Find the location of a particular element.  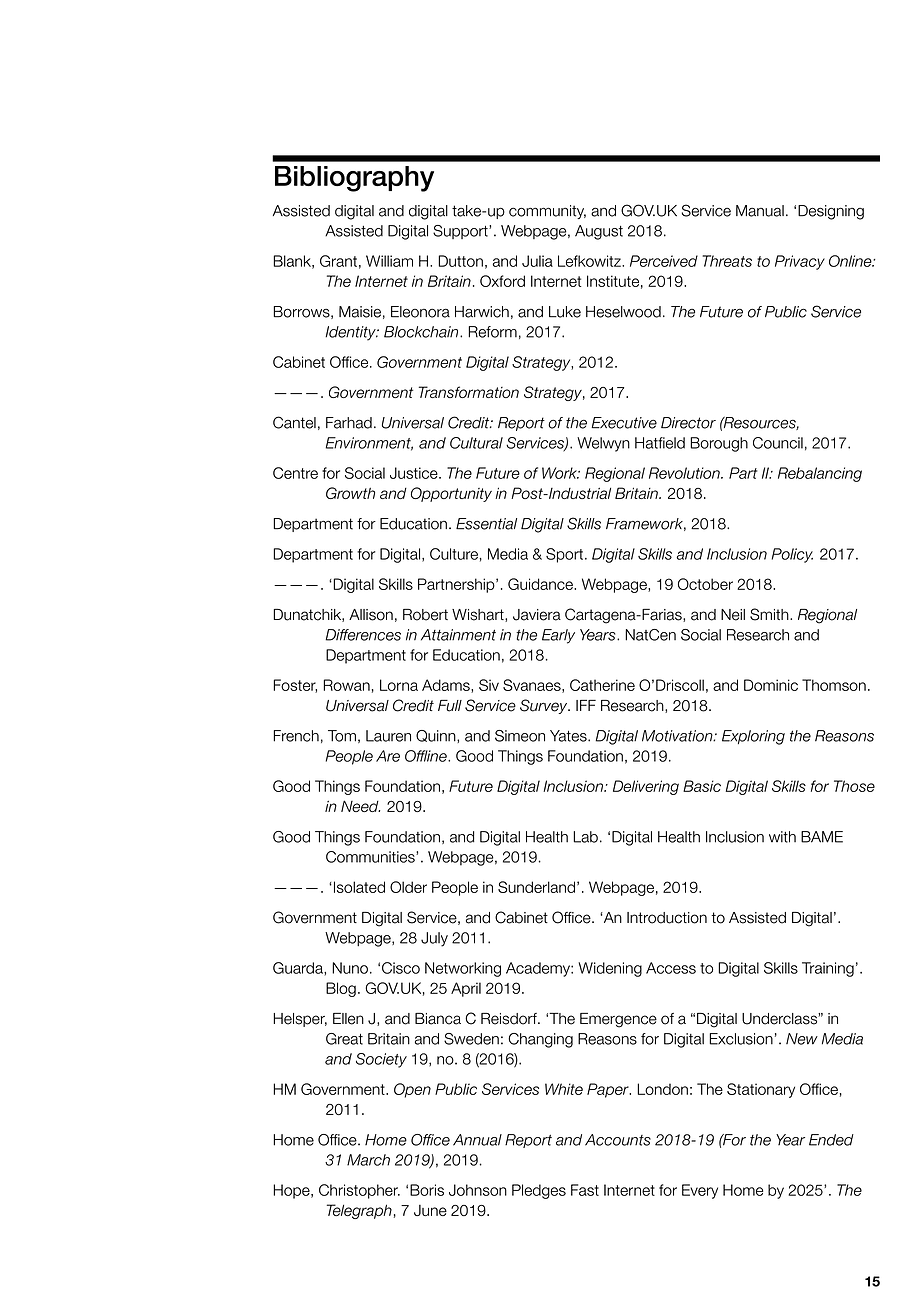

Council is located at coordinates (778, 443).
